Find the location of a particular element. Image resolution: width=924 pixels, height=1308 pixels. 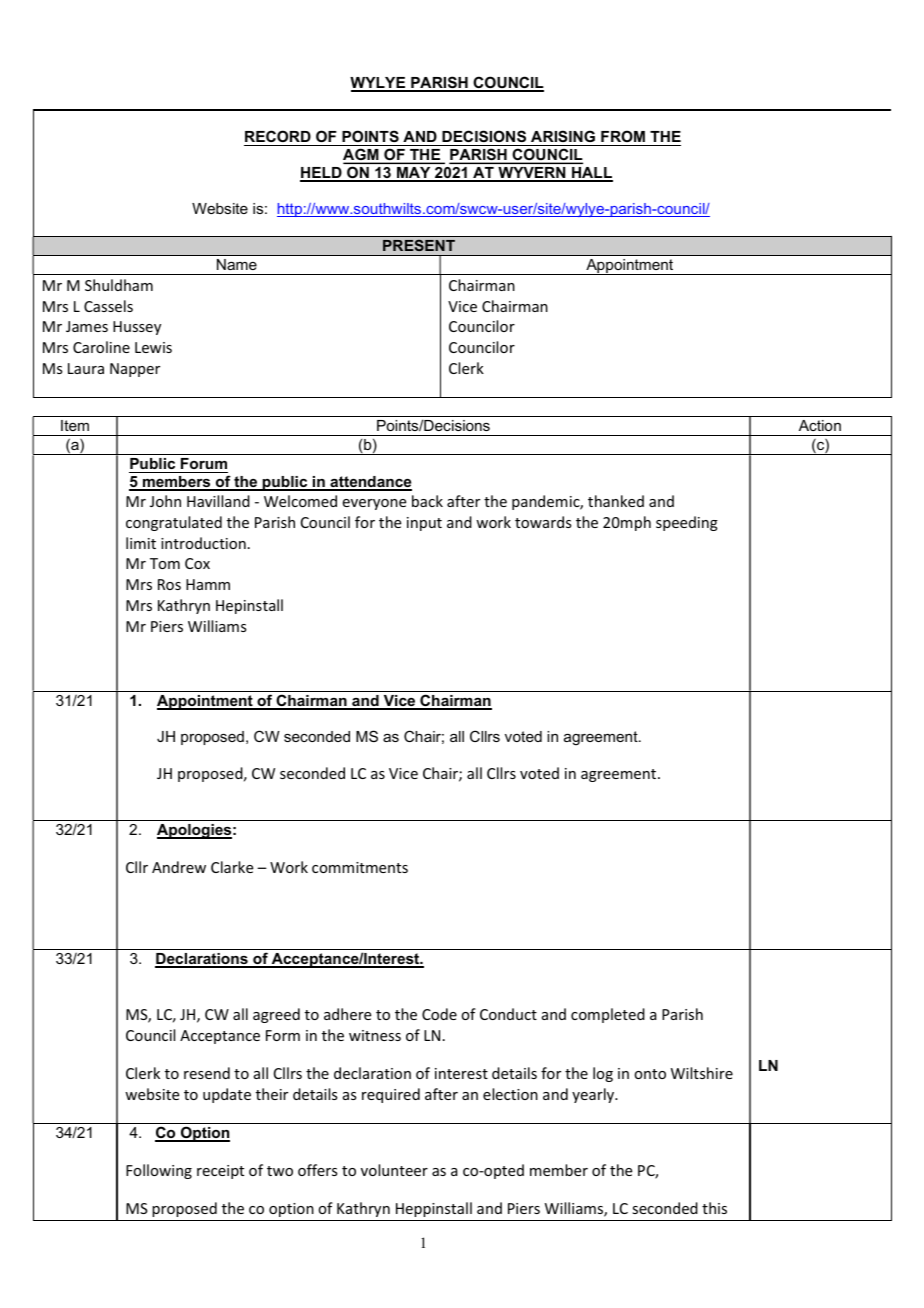

AGM is located at coordinates (362, 156).
